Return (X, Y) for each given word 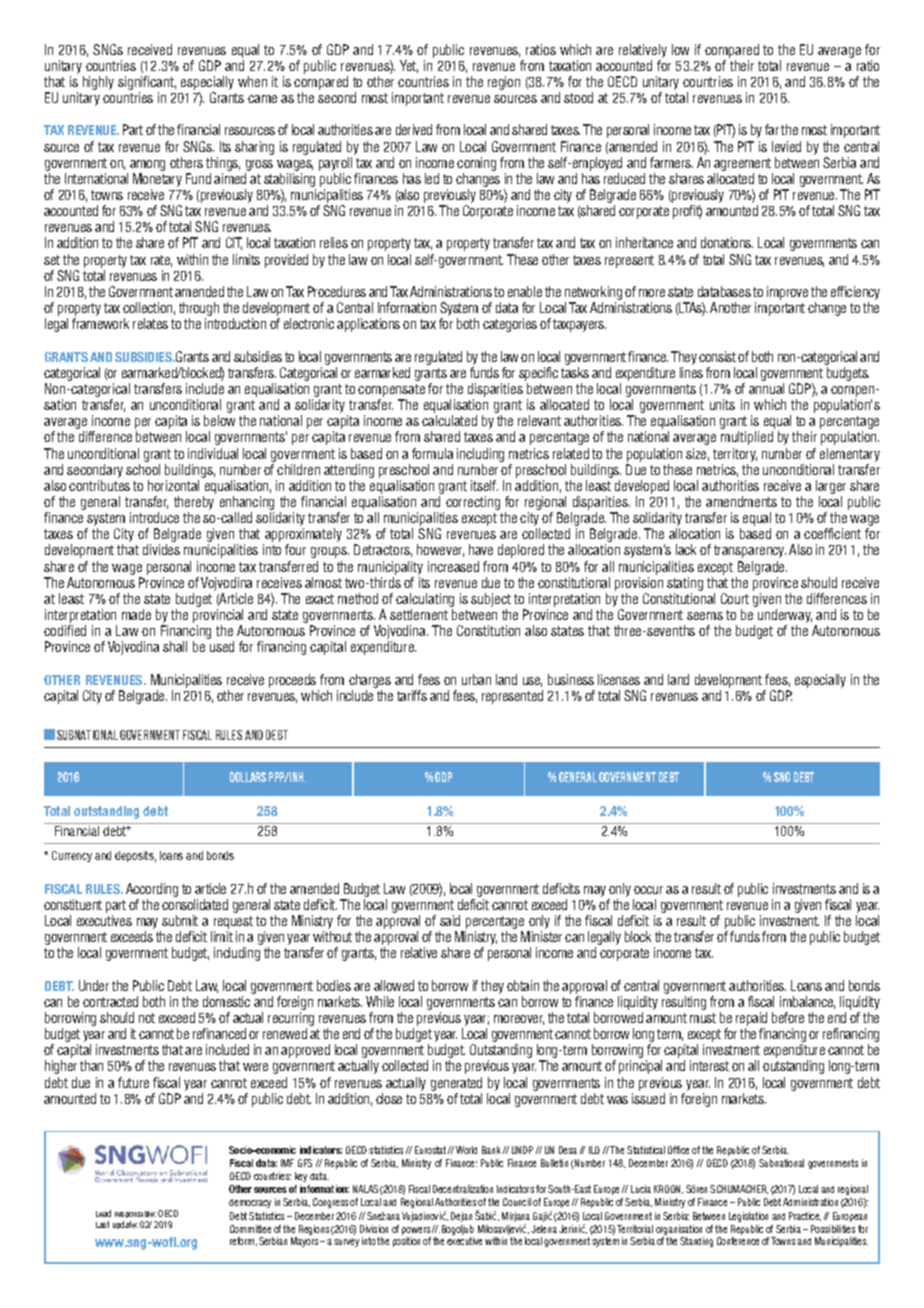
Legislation (748, 1217)
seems (705, 616)
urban (476, 679)
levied (786, 146)
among (147, 165)
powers (416, 1231)
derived (414, 129)
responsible (135, 1214)
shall (175, 646)
